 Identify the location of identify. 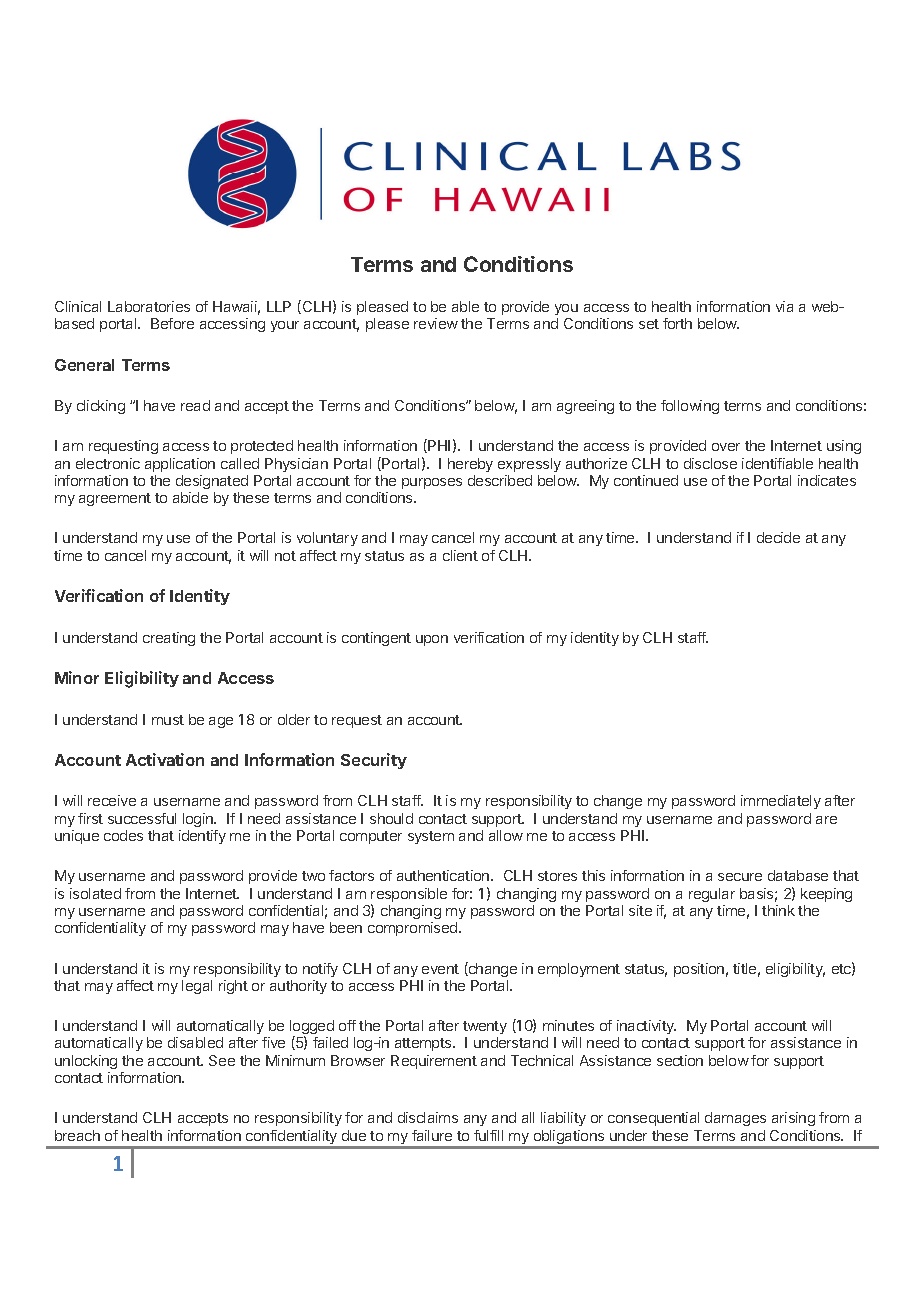
(202, 837).
